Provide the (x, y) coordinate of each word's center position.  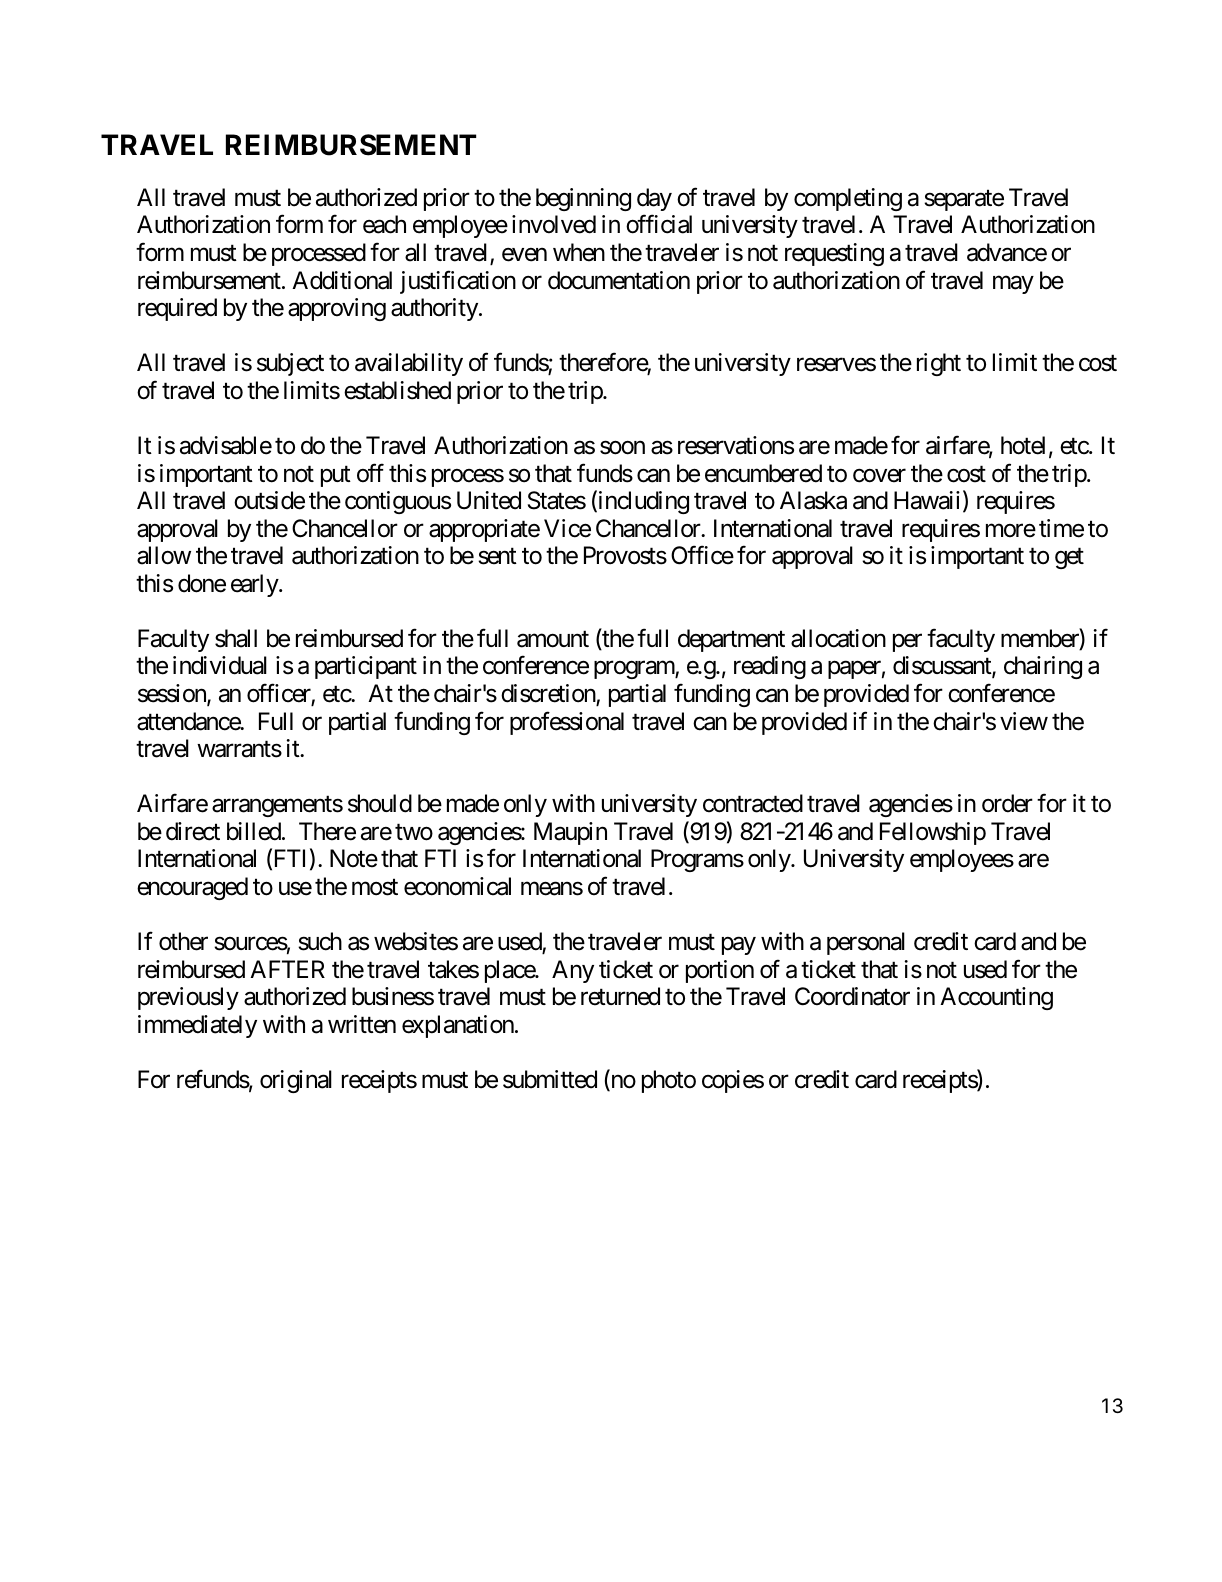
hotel (1023, 445)
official (659, 224)
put (336, 476)
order (1007, 803)
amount (553, 639)
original (296, 1081)
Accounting (996, 998)
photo (669, 1081)
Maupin (570, 833)
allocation (838, 638)
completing (848, 199)
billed (254, 831)
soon (622, 448)
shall (236, 638)
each (384, 224)
